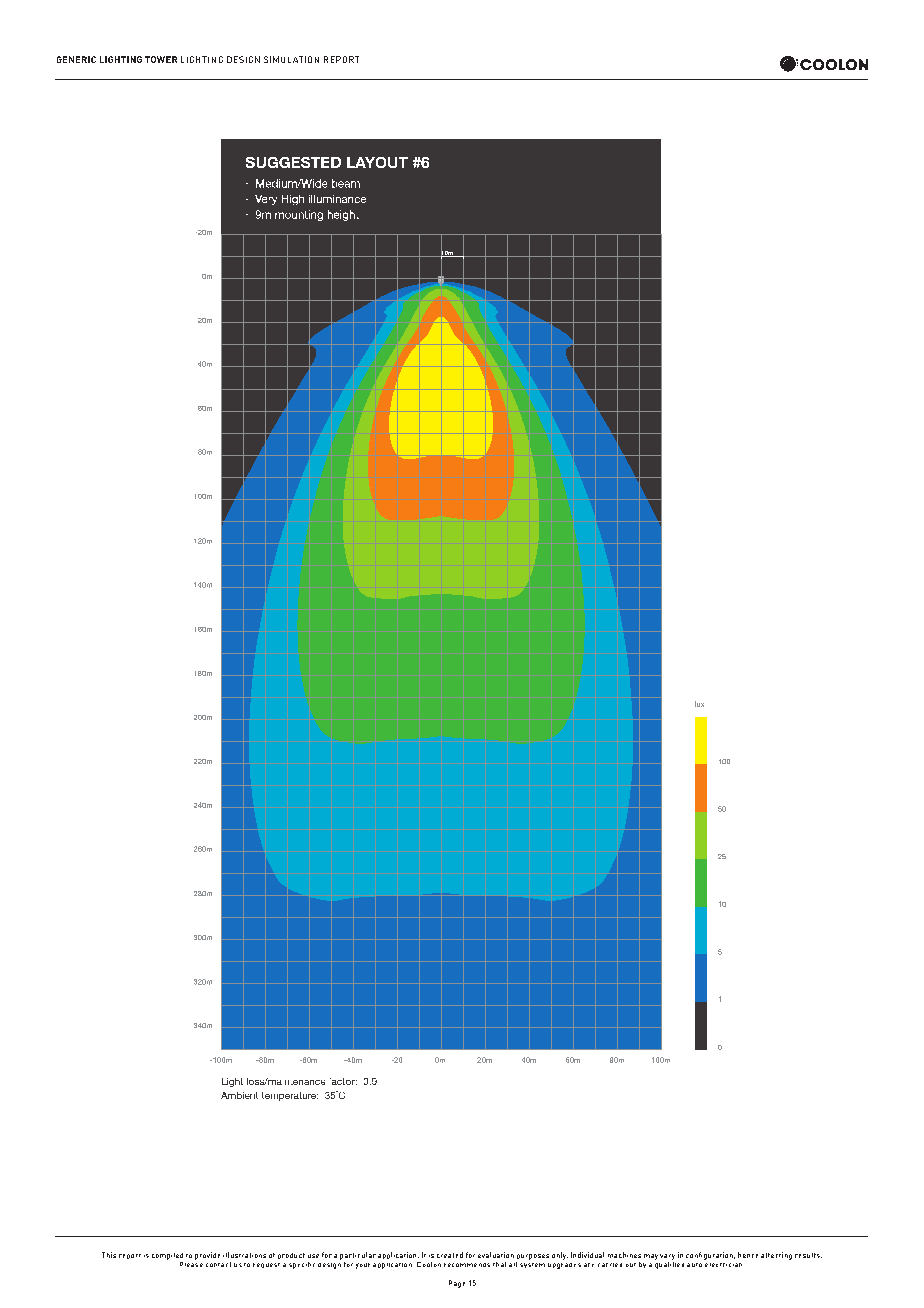 The height and width of the page is (1308, 924). Describe the element at coordinates (699, 704) in the page. I see `lux` at that location.
